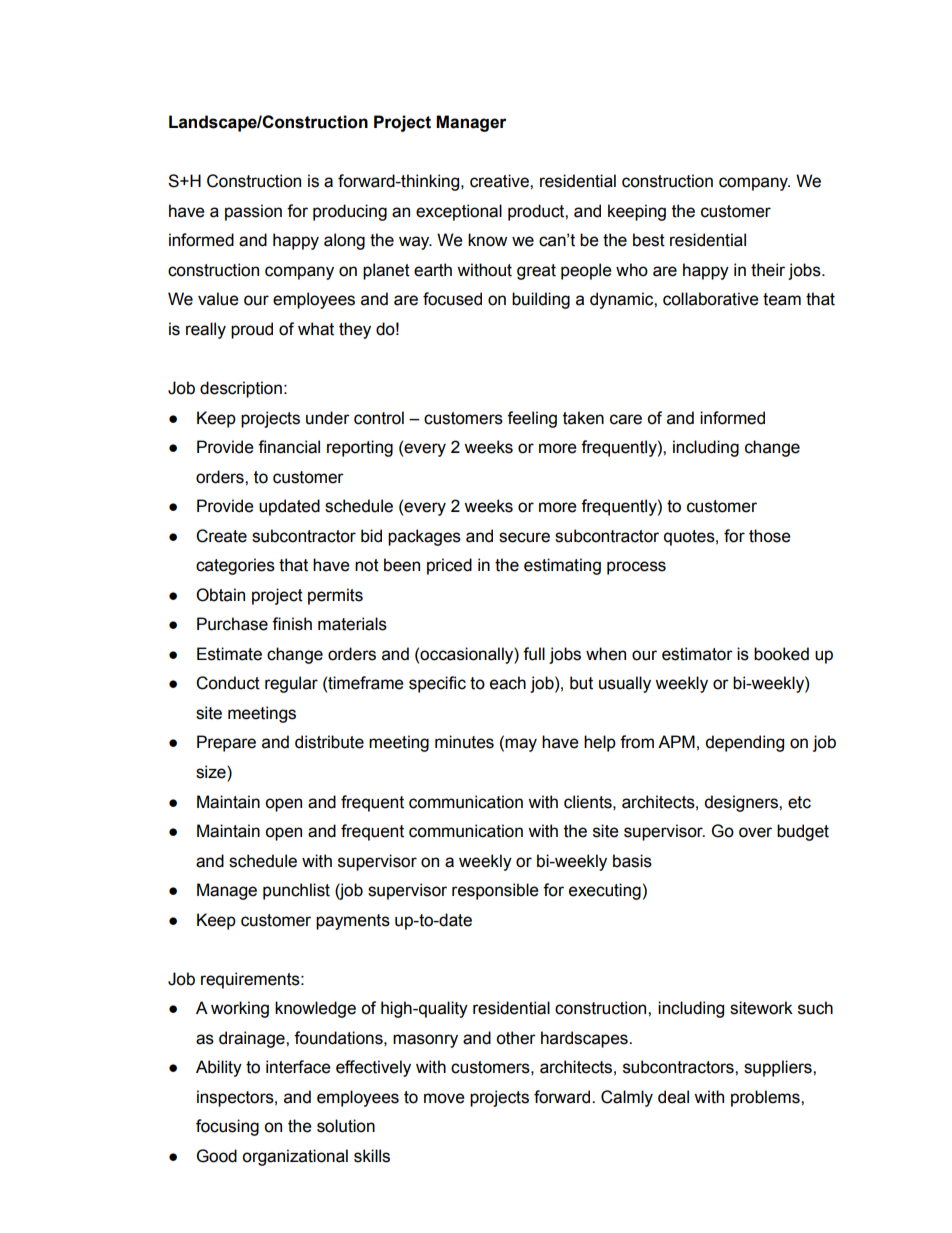  Describe the element at coordinates (291, 684) in the page. I see `regular` at that location.
